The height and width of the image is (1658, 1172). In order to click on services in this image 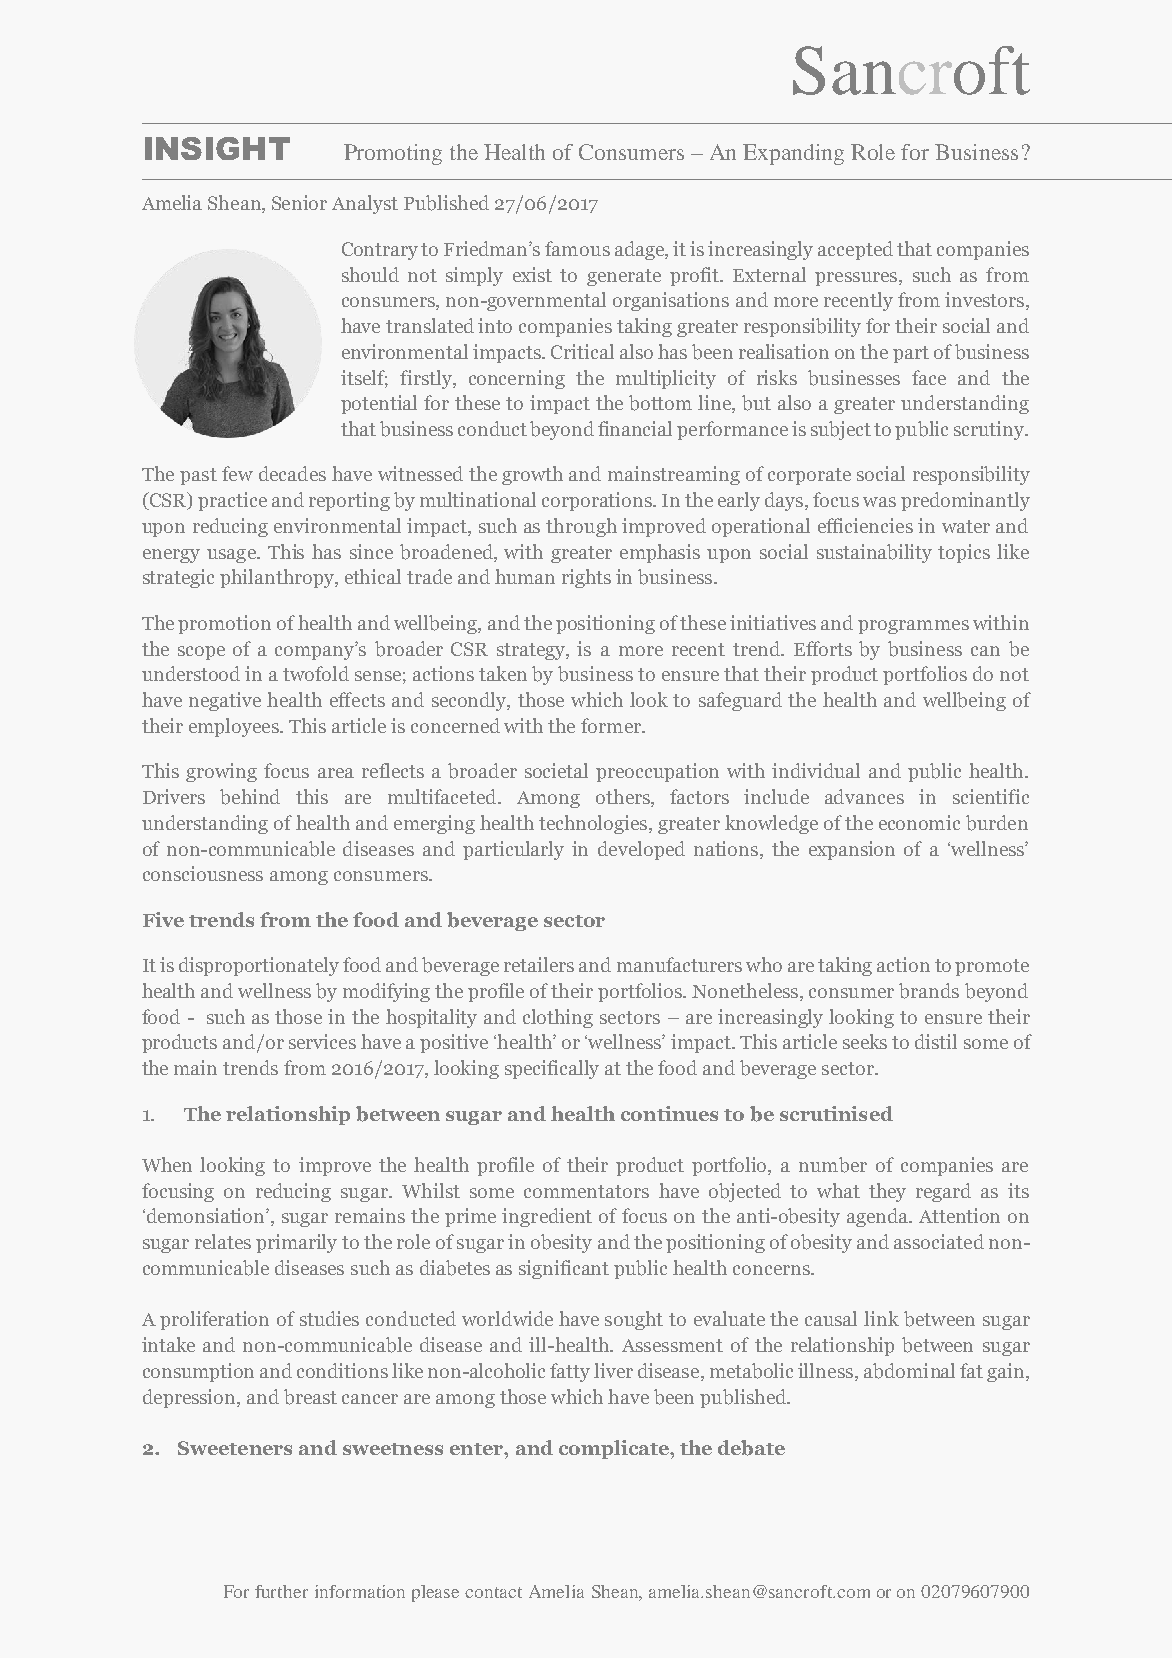, I will do `click(322, 1041)`.
